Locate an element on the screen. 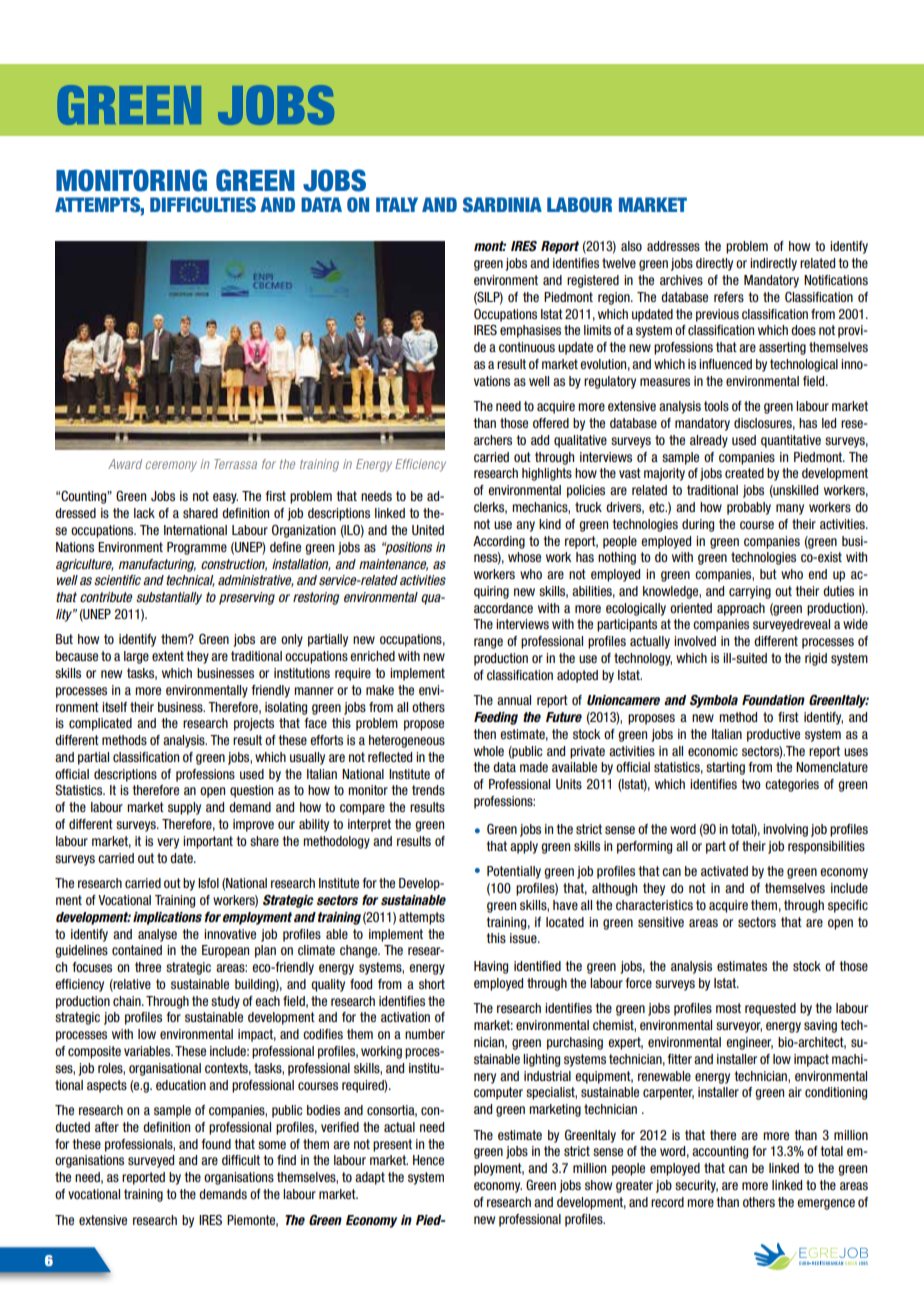  Hence is located at coordinates (428, 1160).
